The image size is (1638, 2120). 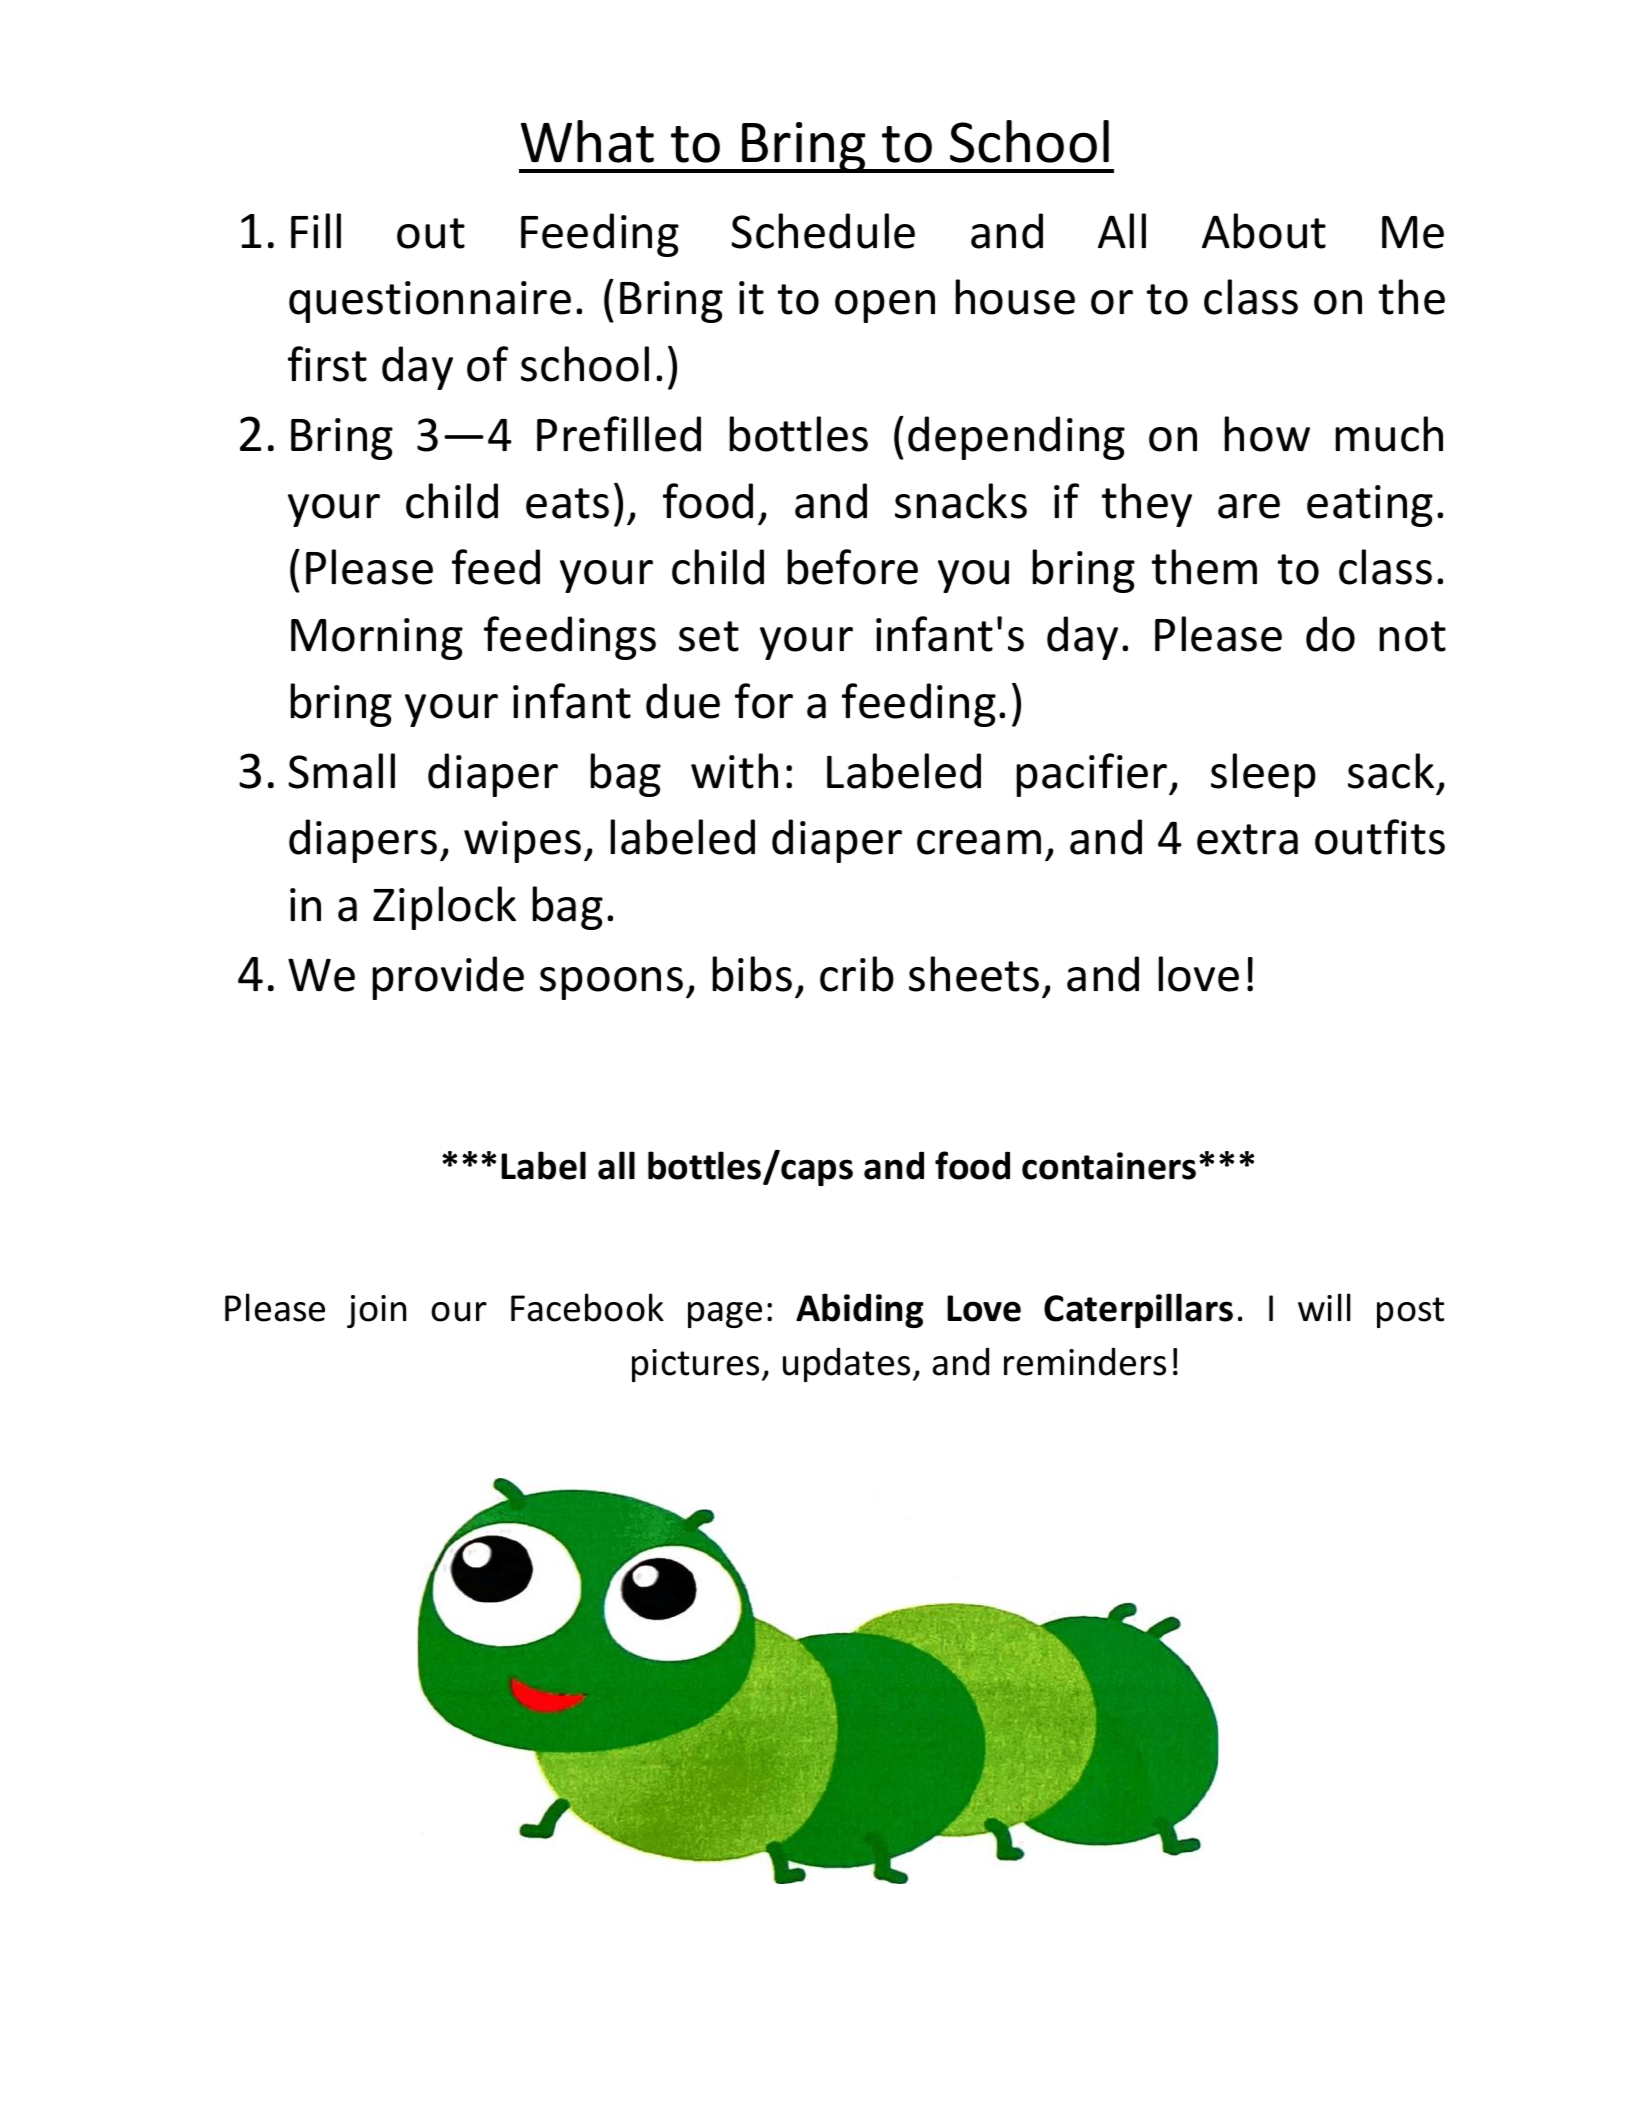 What do you see at coordinates (341, 771) in the document?
I see `Small` at bounding box center [341, 771].
